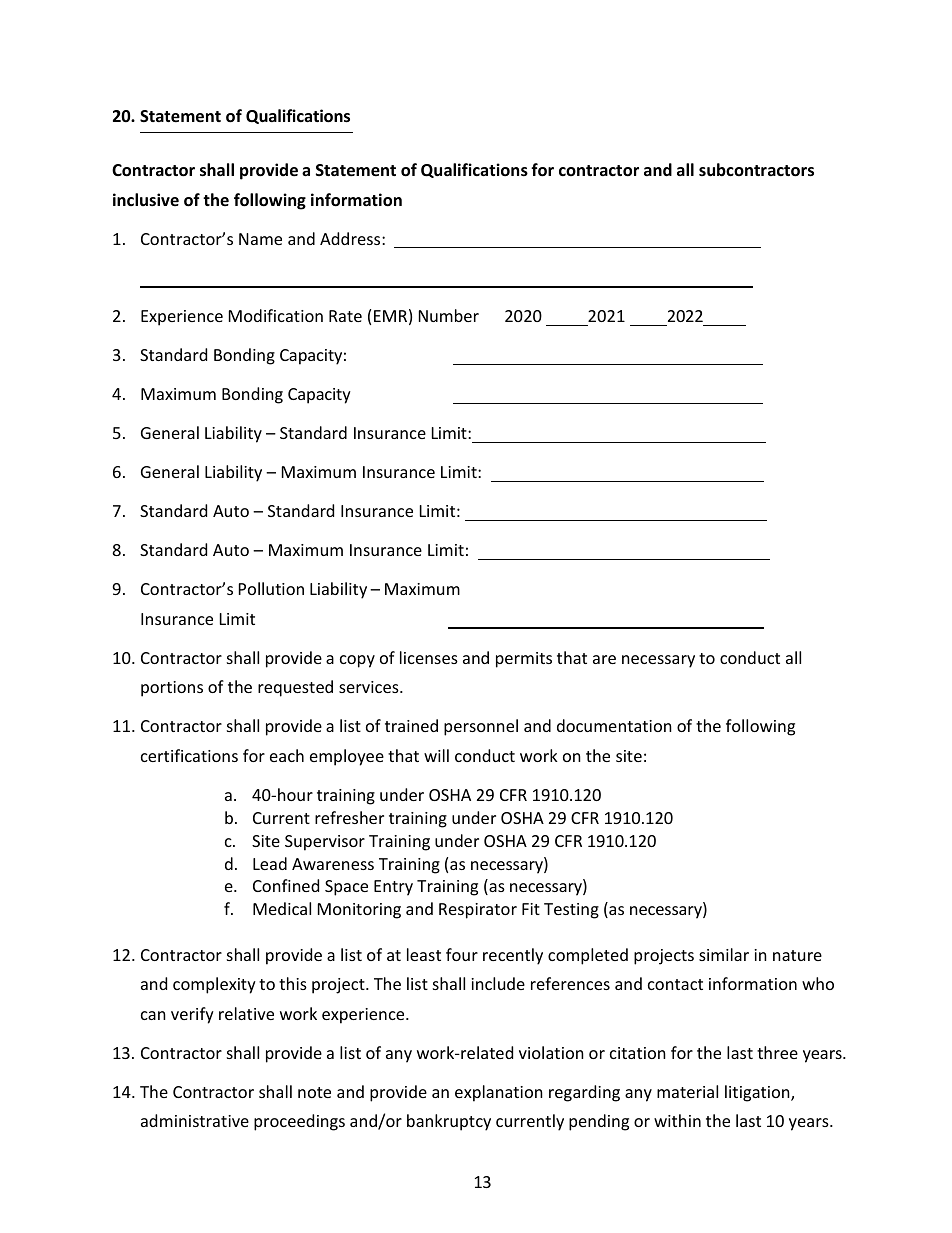  Describe the element at coordinates (195, 1120) in the document. I see `administrative` at that location.
